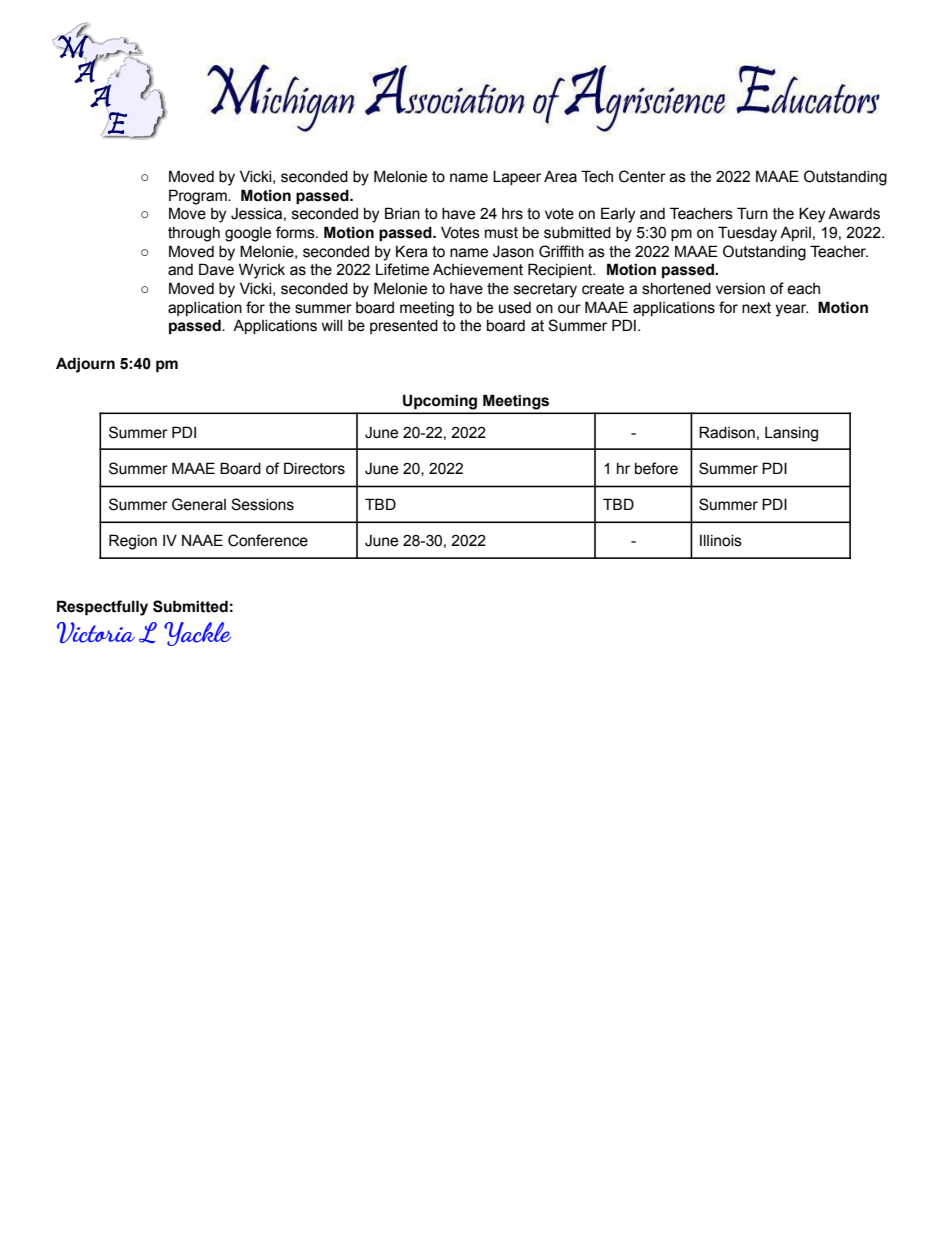 The image size is (952, 1233). I want to click on Directors, so click(314, 468).
